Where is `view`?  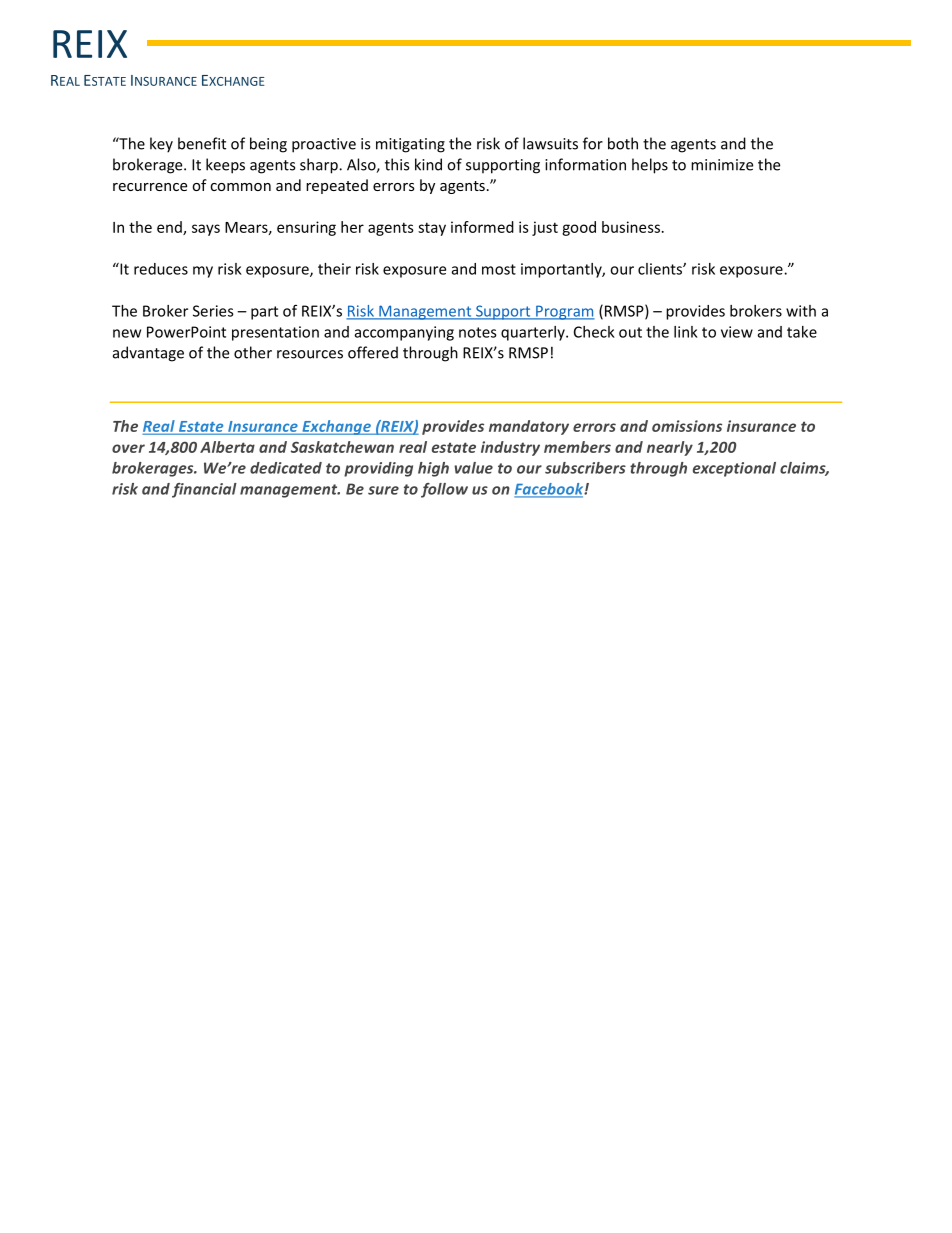 view is located at coordinates (737, 332).
